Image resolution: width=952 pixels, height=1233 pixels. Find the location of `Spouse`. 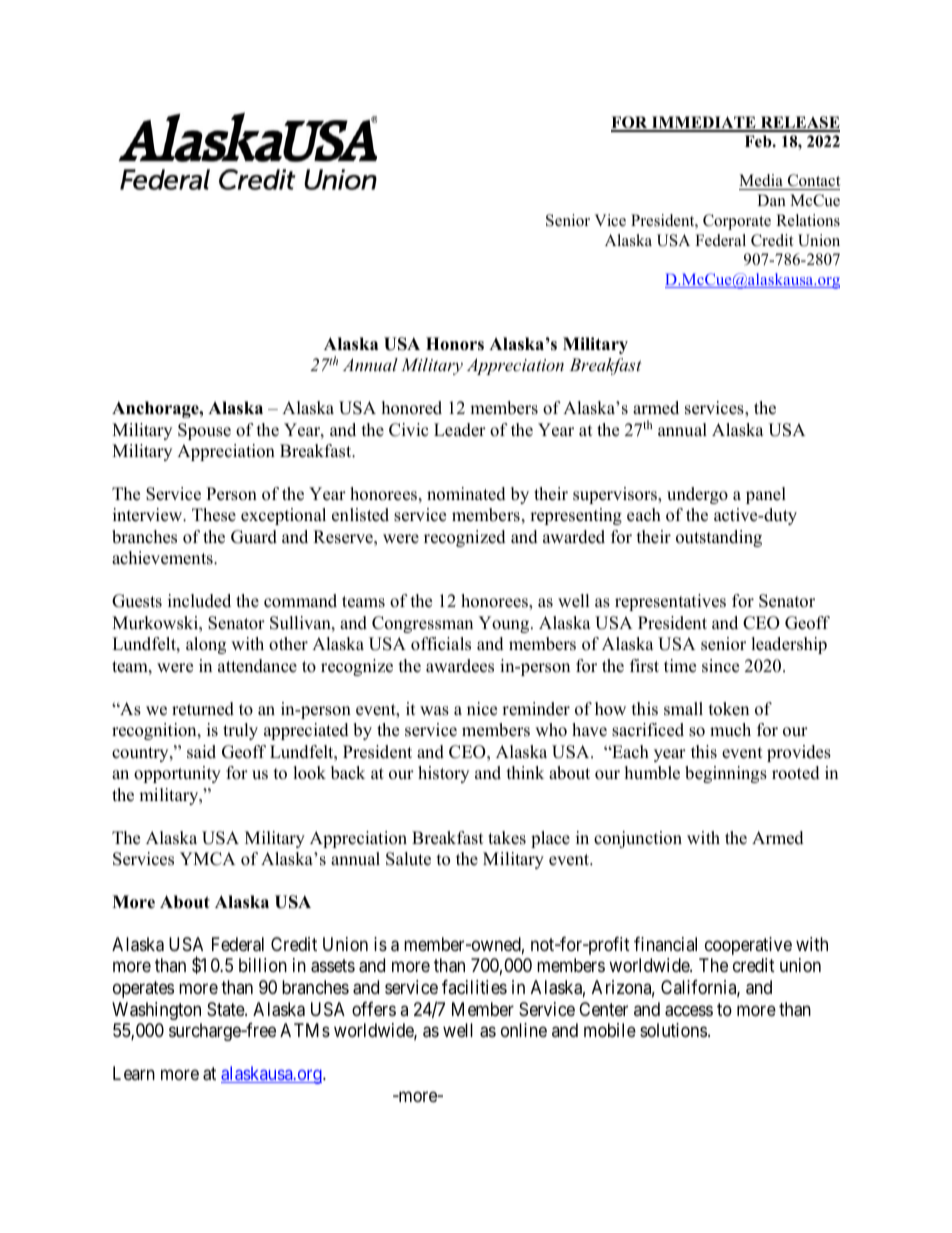

Spouse is located at coordinates (204, 431).
